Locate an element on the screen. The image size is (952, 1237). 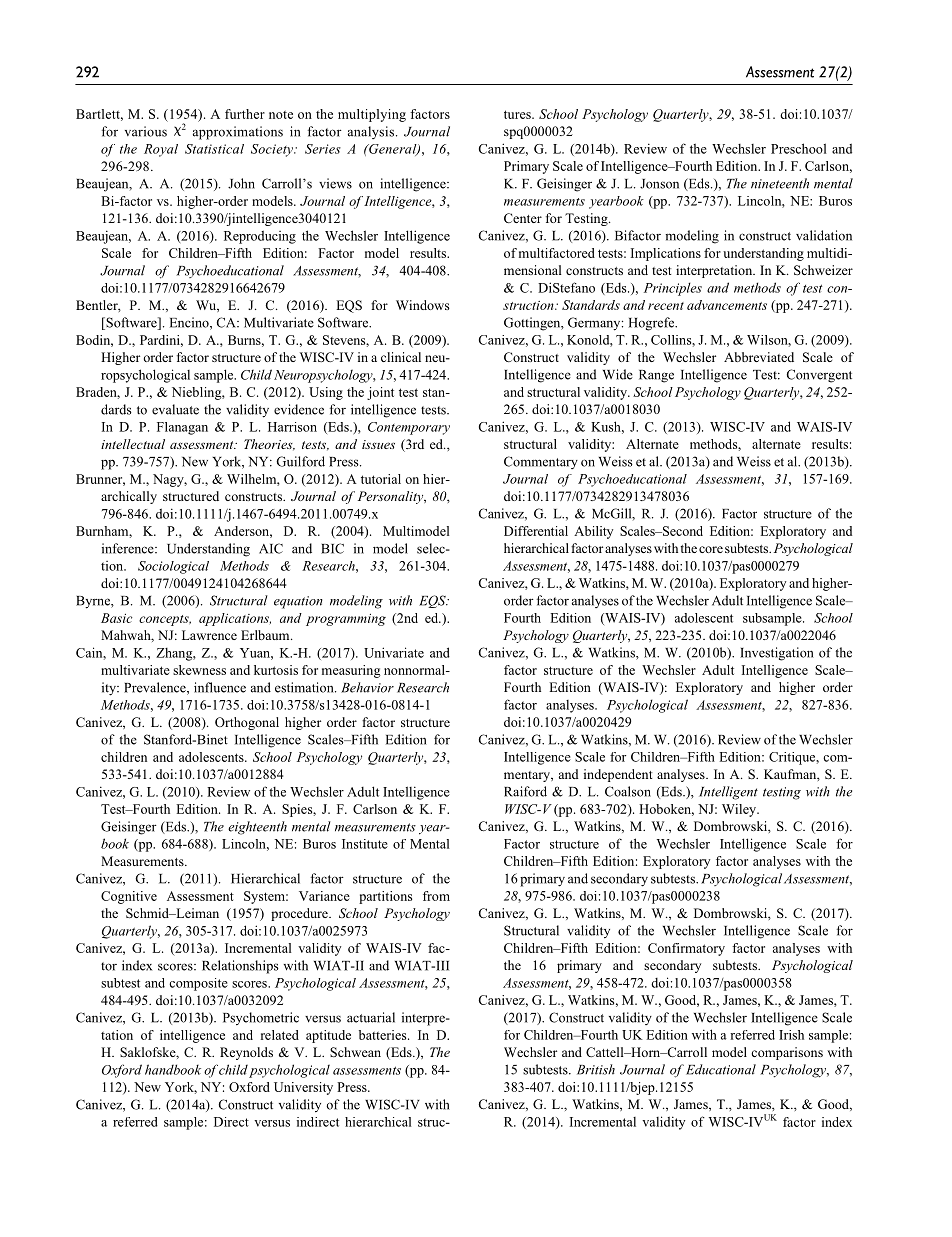
Reynolds is located at coordinates (246, 1053).
